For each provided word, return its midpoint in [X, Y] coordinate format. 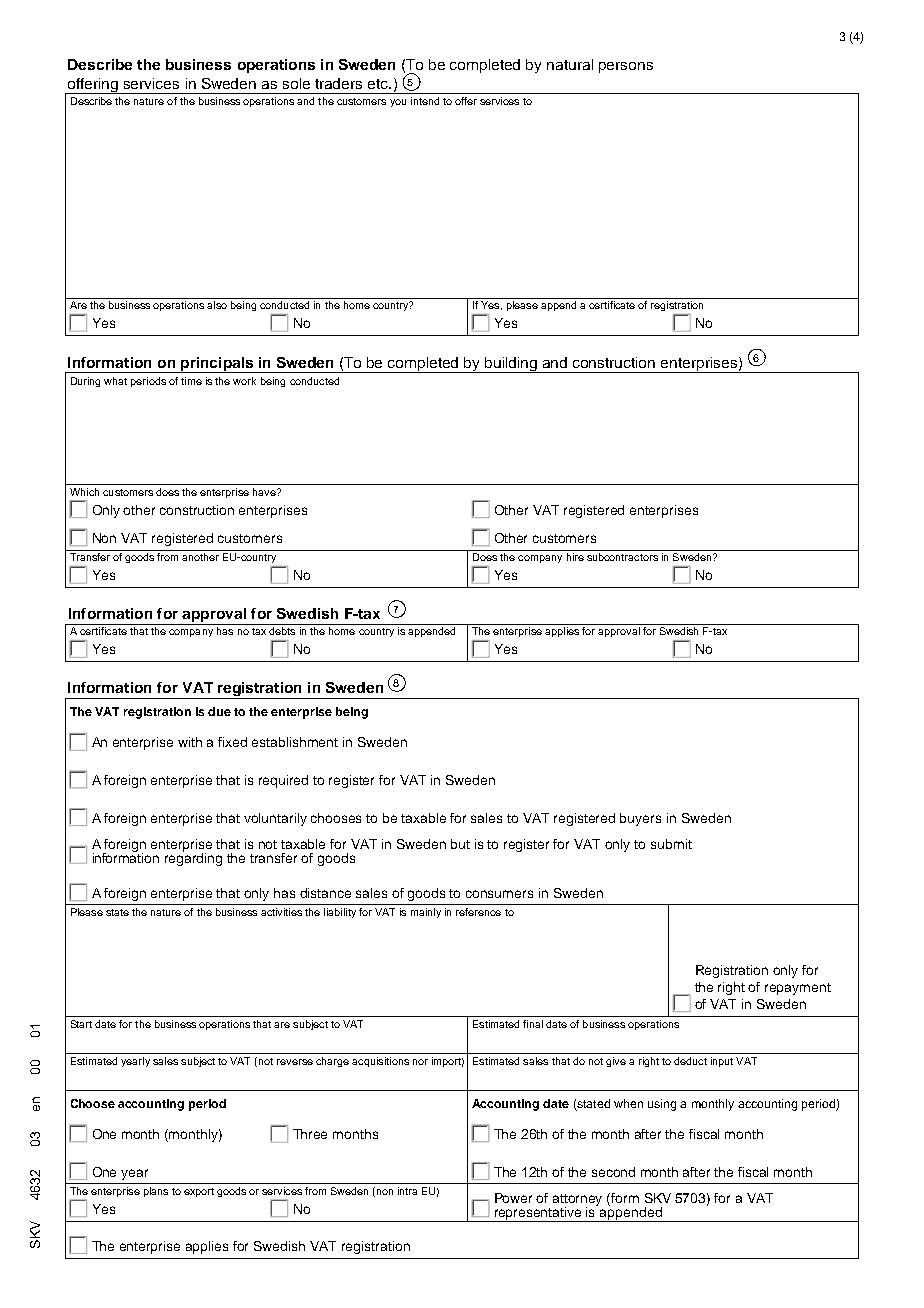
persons [626, 67]
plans [156, 1192]
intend [425, 101]
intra [407, 1191]
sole [296, 83]
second [613, 1172]
